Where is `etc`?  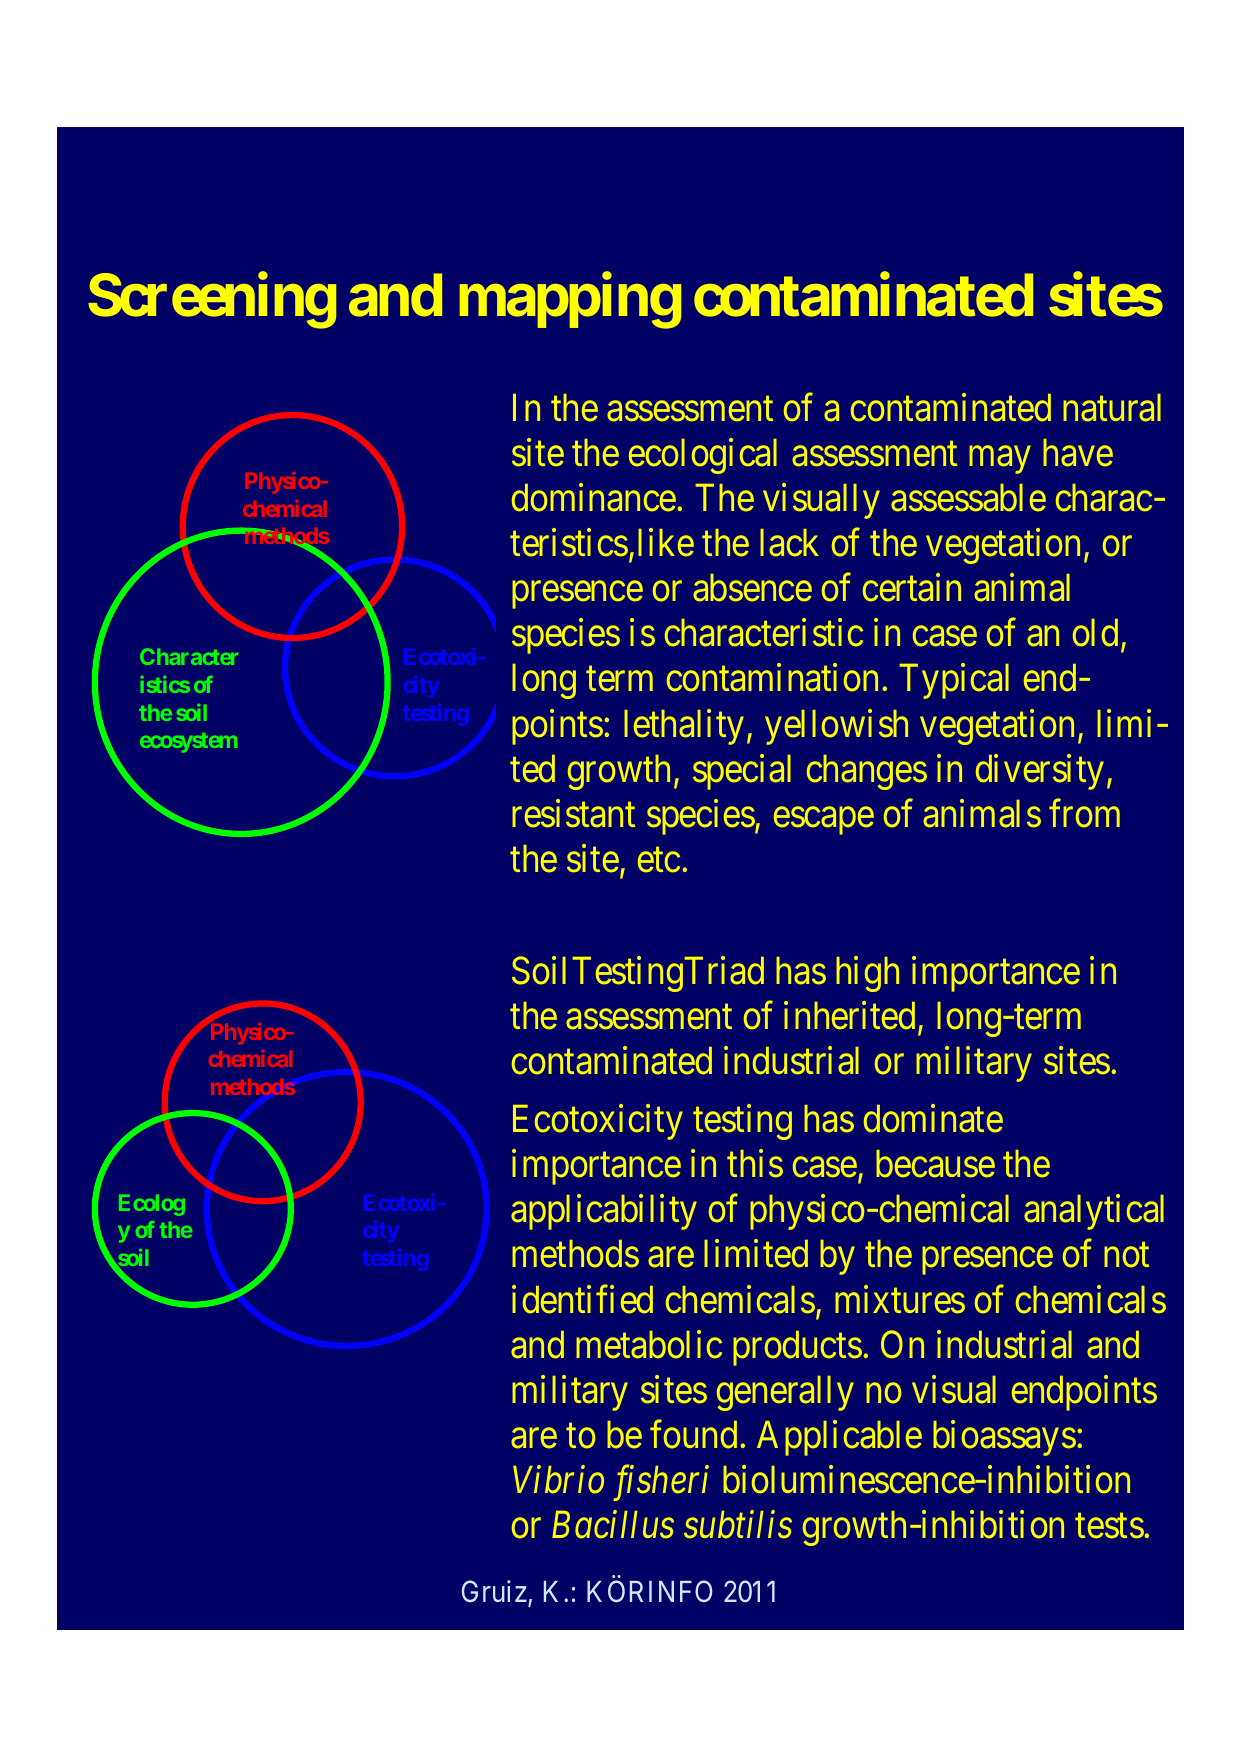 etc is located at coordinates (659, 860).
